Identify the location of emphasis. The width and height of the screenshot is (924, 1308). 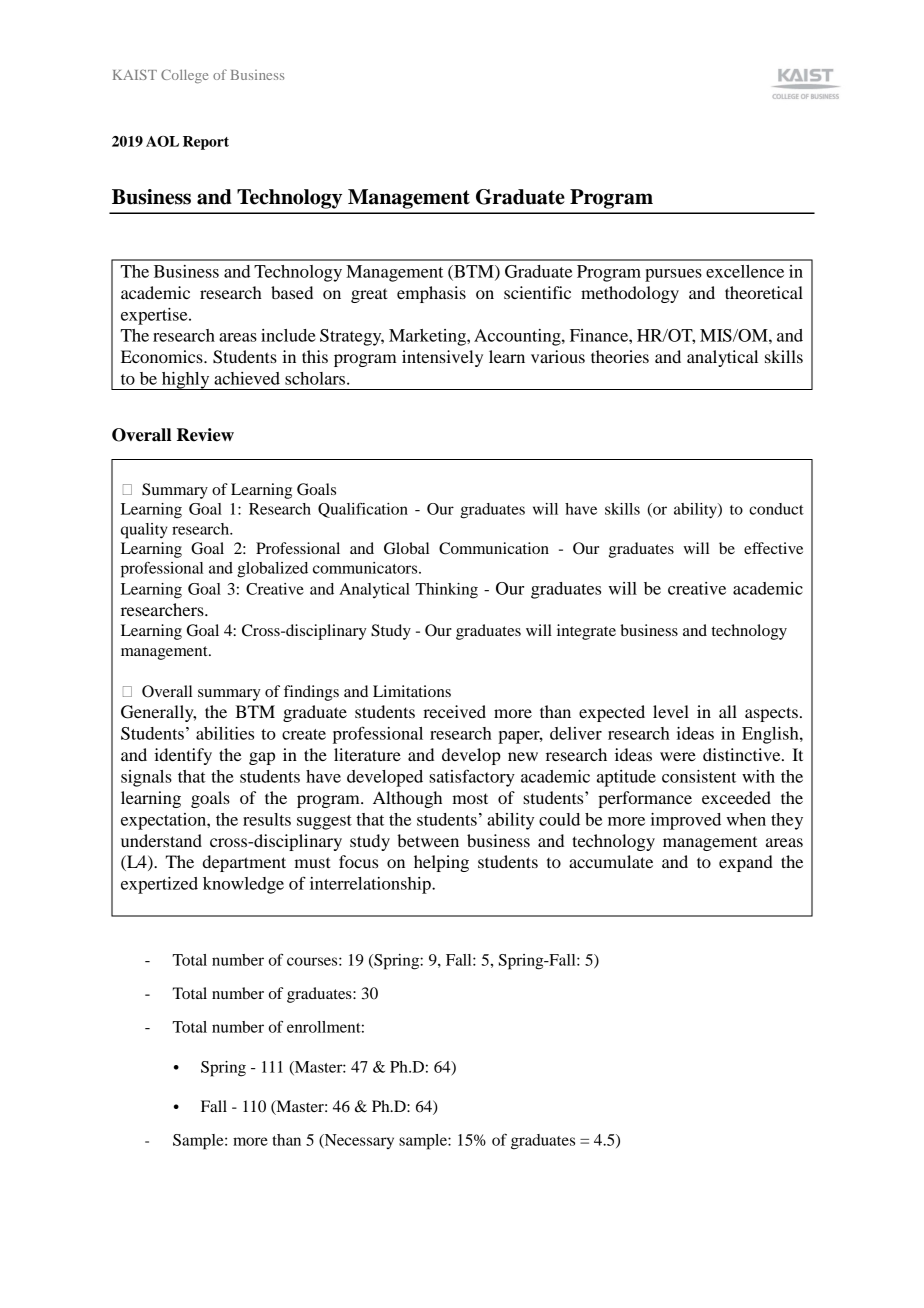
(431, 294).
